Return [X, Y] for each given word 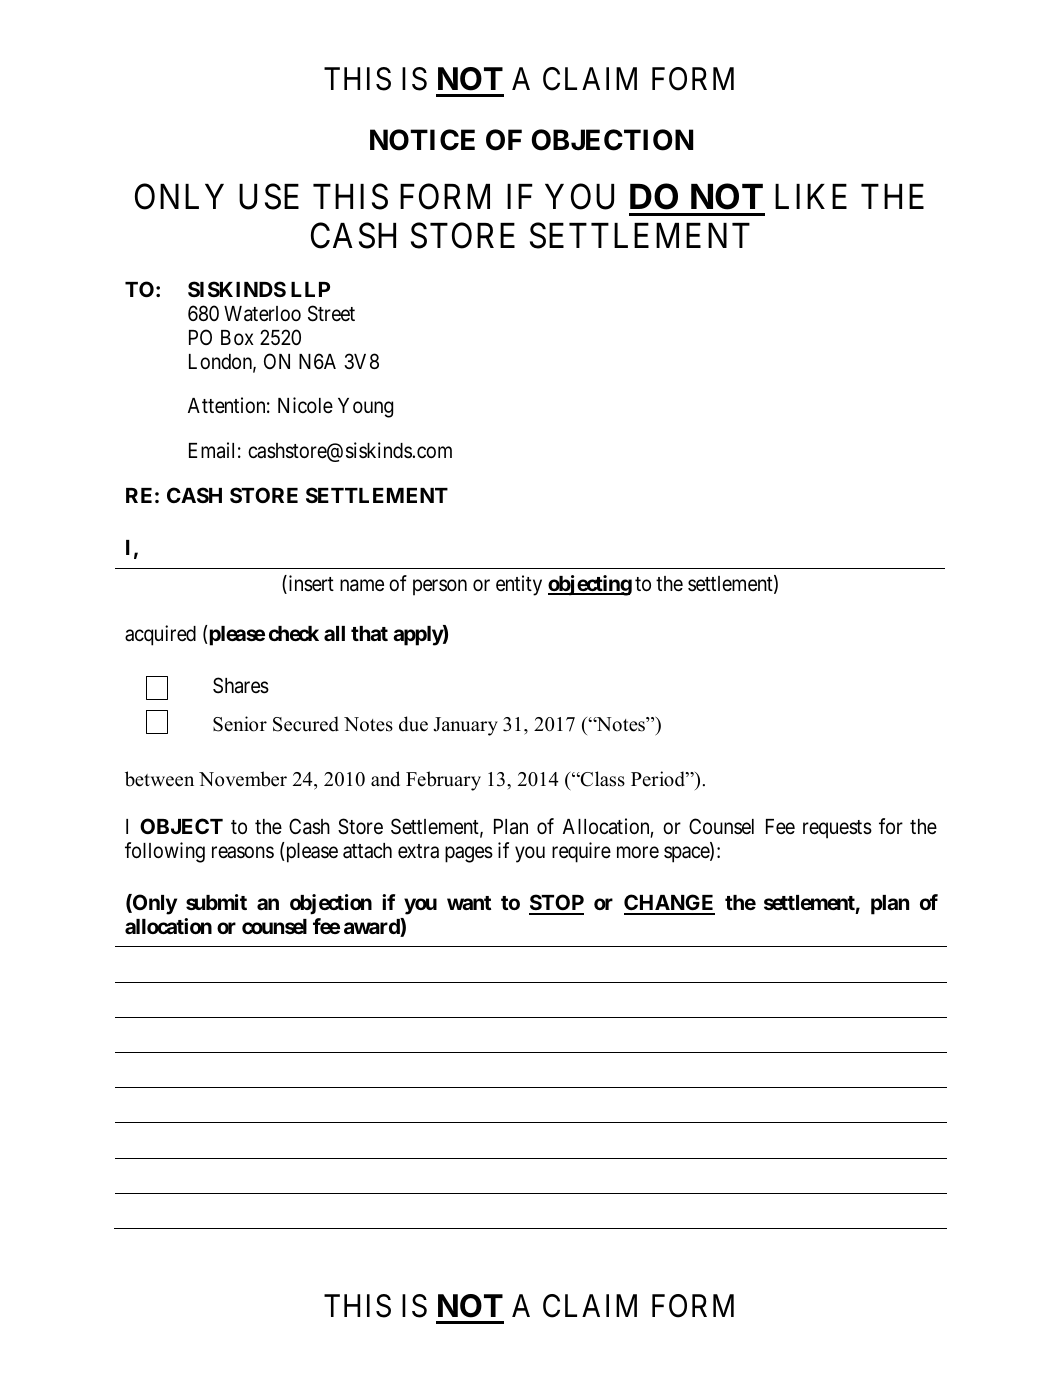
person [440, 587]
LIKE [811, 196]
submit [216, 902]
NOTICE [422, 140]
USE [269, 196]
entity [519, 585]
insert [310, 584]
